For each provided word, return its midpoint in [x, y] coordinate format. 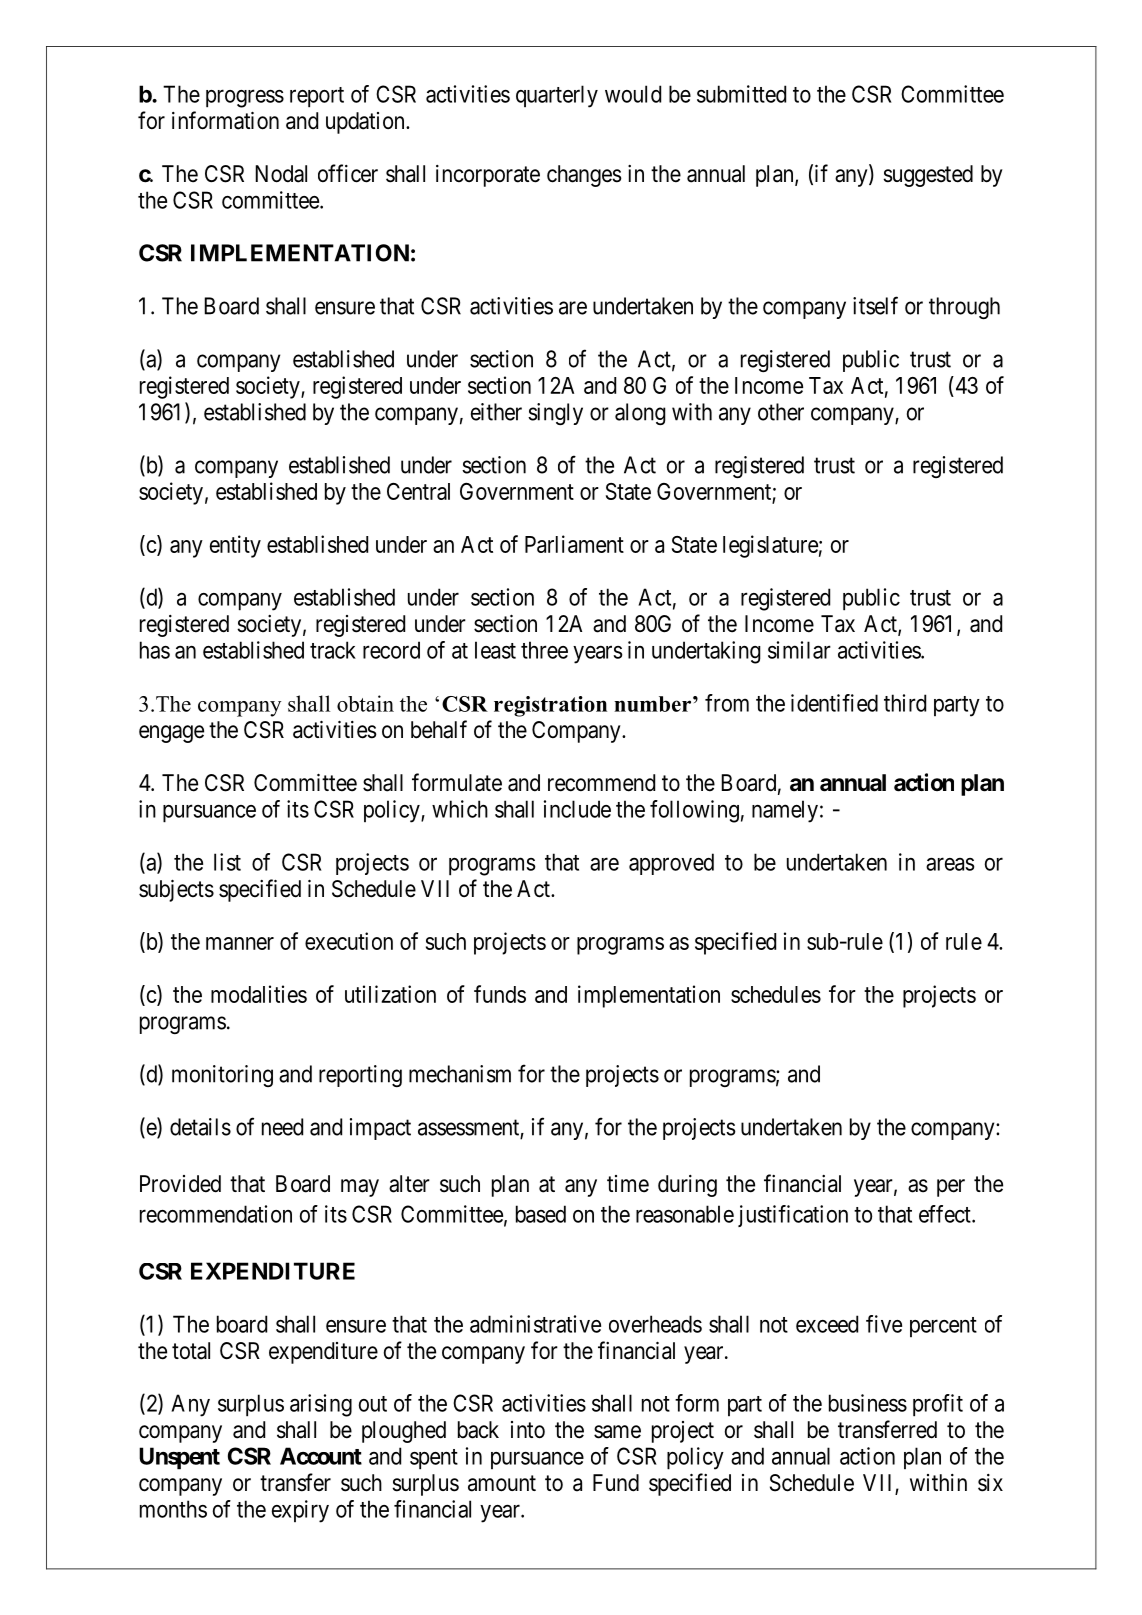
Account [321, 1456]
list [227, 862]
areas [950, 864]
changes [584, 176]
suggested [928, 176]
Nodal [281, 174]
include [577, 809]
